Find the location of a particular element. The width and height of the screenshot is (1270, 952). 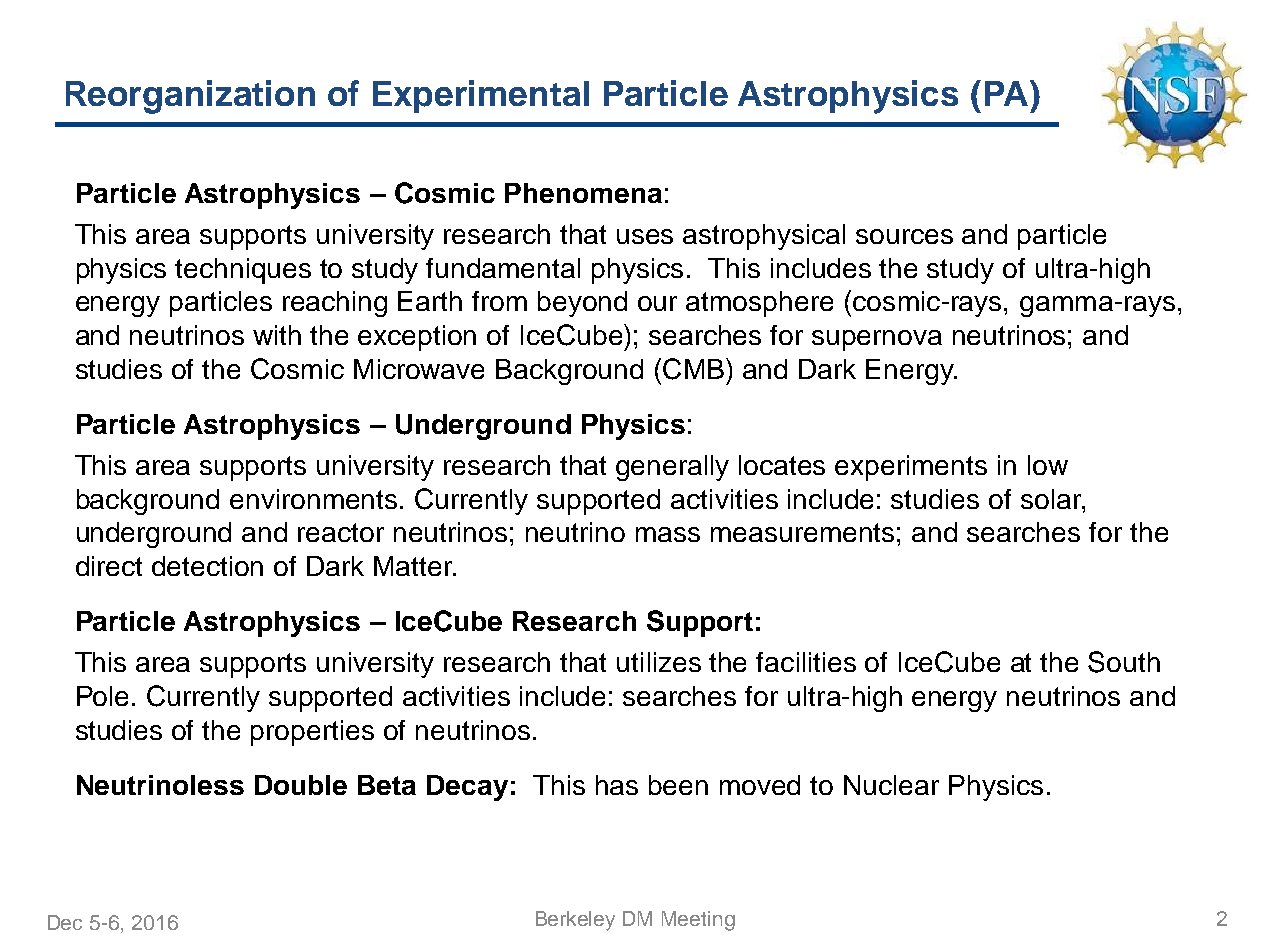

mass is located at coordinates (668, 534).
